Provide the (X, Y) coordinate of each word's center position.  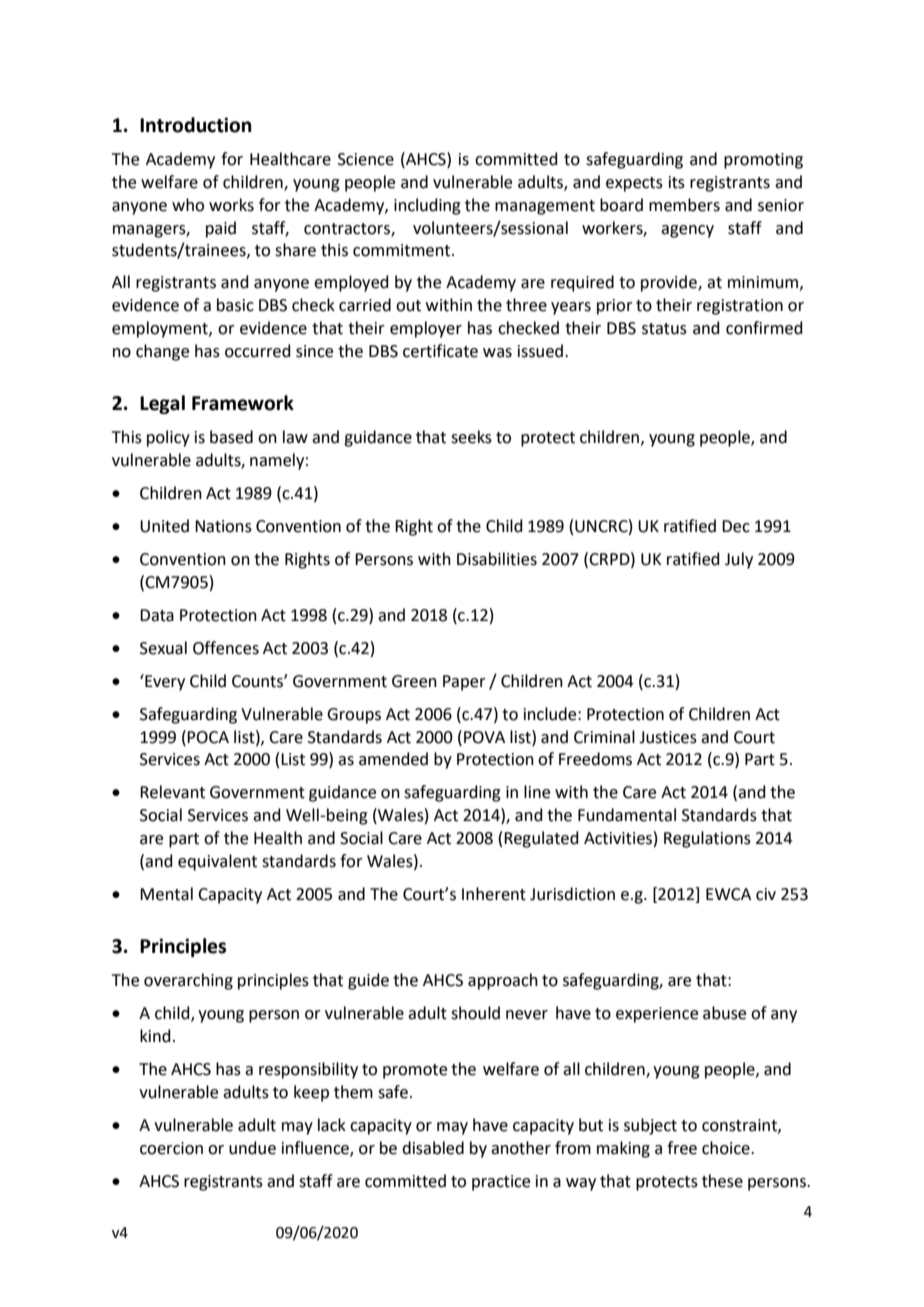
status (664, 329)
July (739, 560)
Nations (223, 526)
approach (503, 981)
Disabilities (497, 559)
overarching (188, 981)
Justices (668, 737)
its (677, 182)
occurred (258, 351)
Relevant (172, 792)
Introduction (196, 125)
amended (393, 759)
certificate (440, 351)
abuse (724, 1013)
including (427, 206)
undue (252, 1148)
